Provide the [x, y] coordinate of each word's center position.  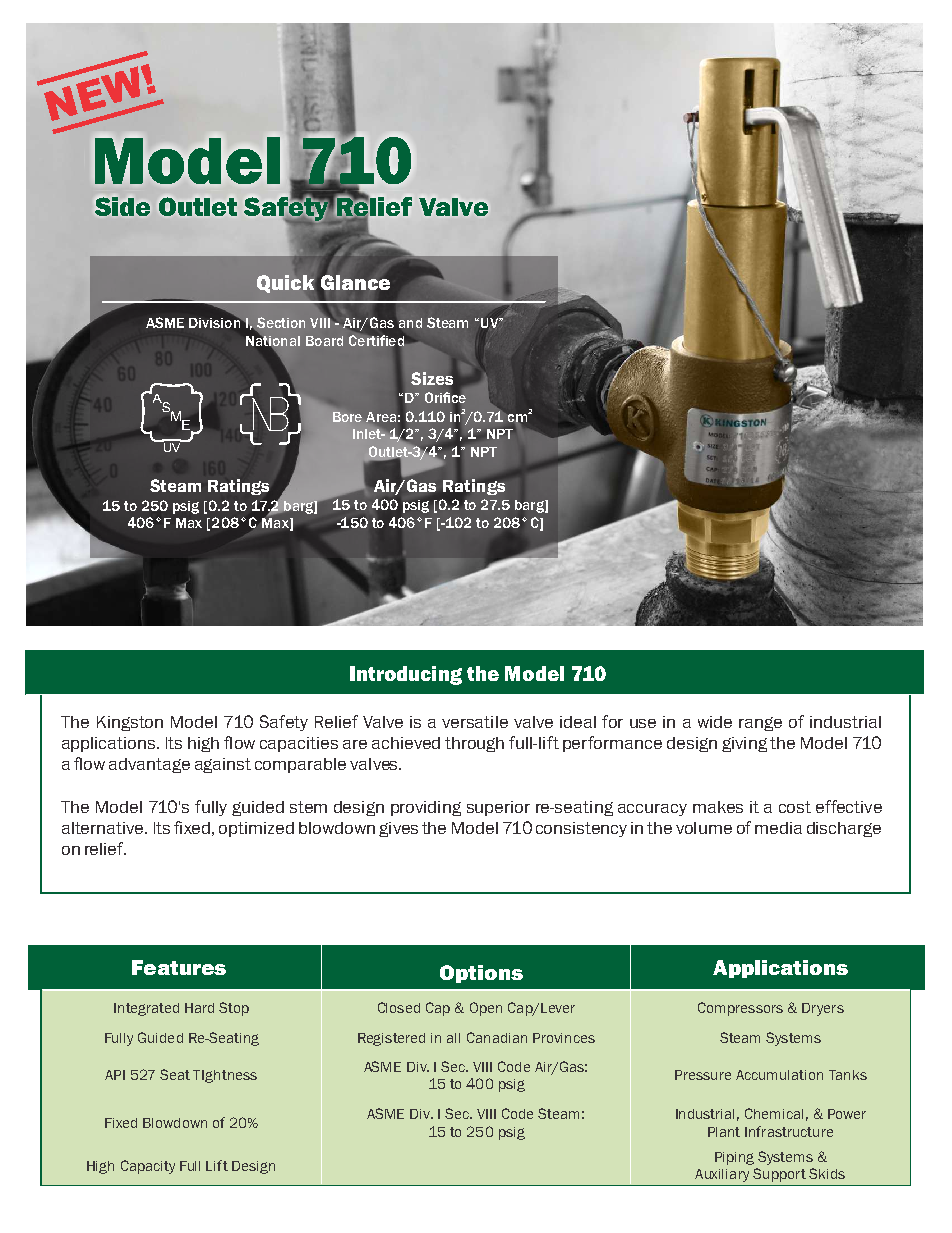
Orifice [445, 398]
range [760, 724]
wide [715, 722]
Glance [355, 282]
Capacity [148, 1167]
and [409, 323]
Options [481, 974]
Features [179, 967]
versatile [475, 722]
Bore [347, 417]
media [778, 828]
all [453, 1038]
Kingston [130, 723]
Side [122, 206]
